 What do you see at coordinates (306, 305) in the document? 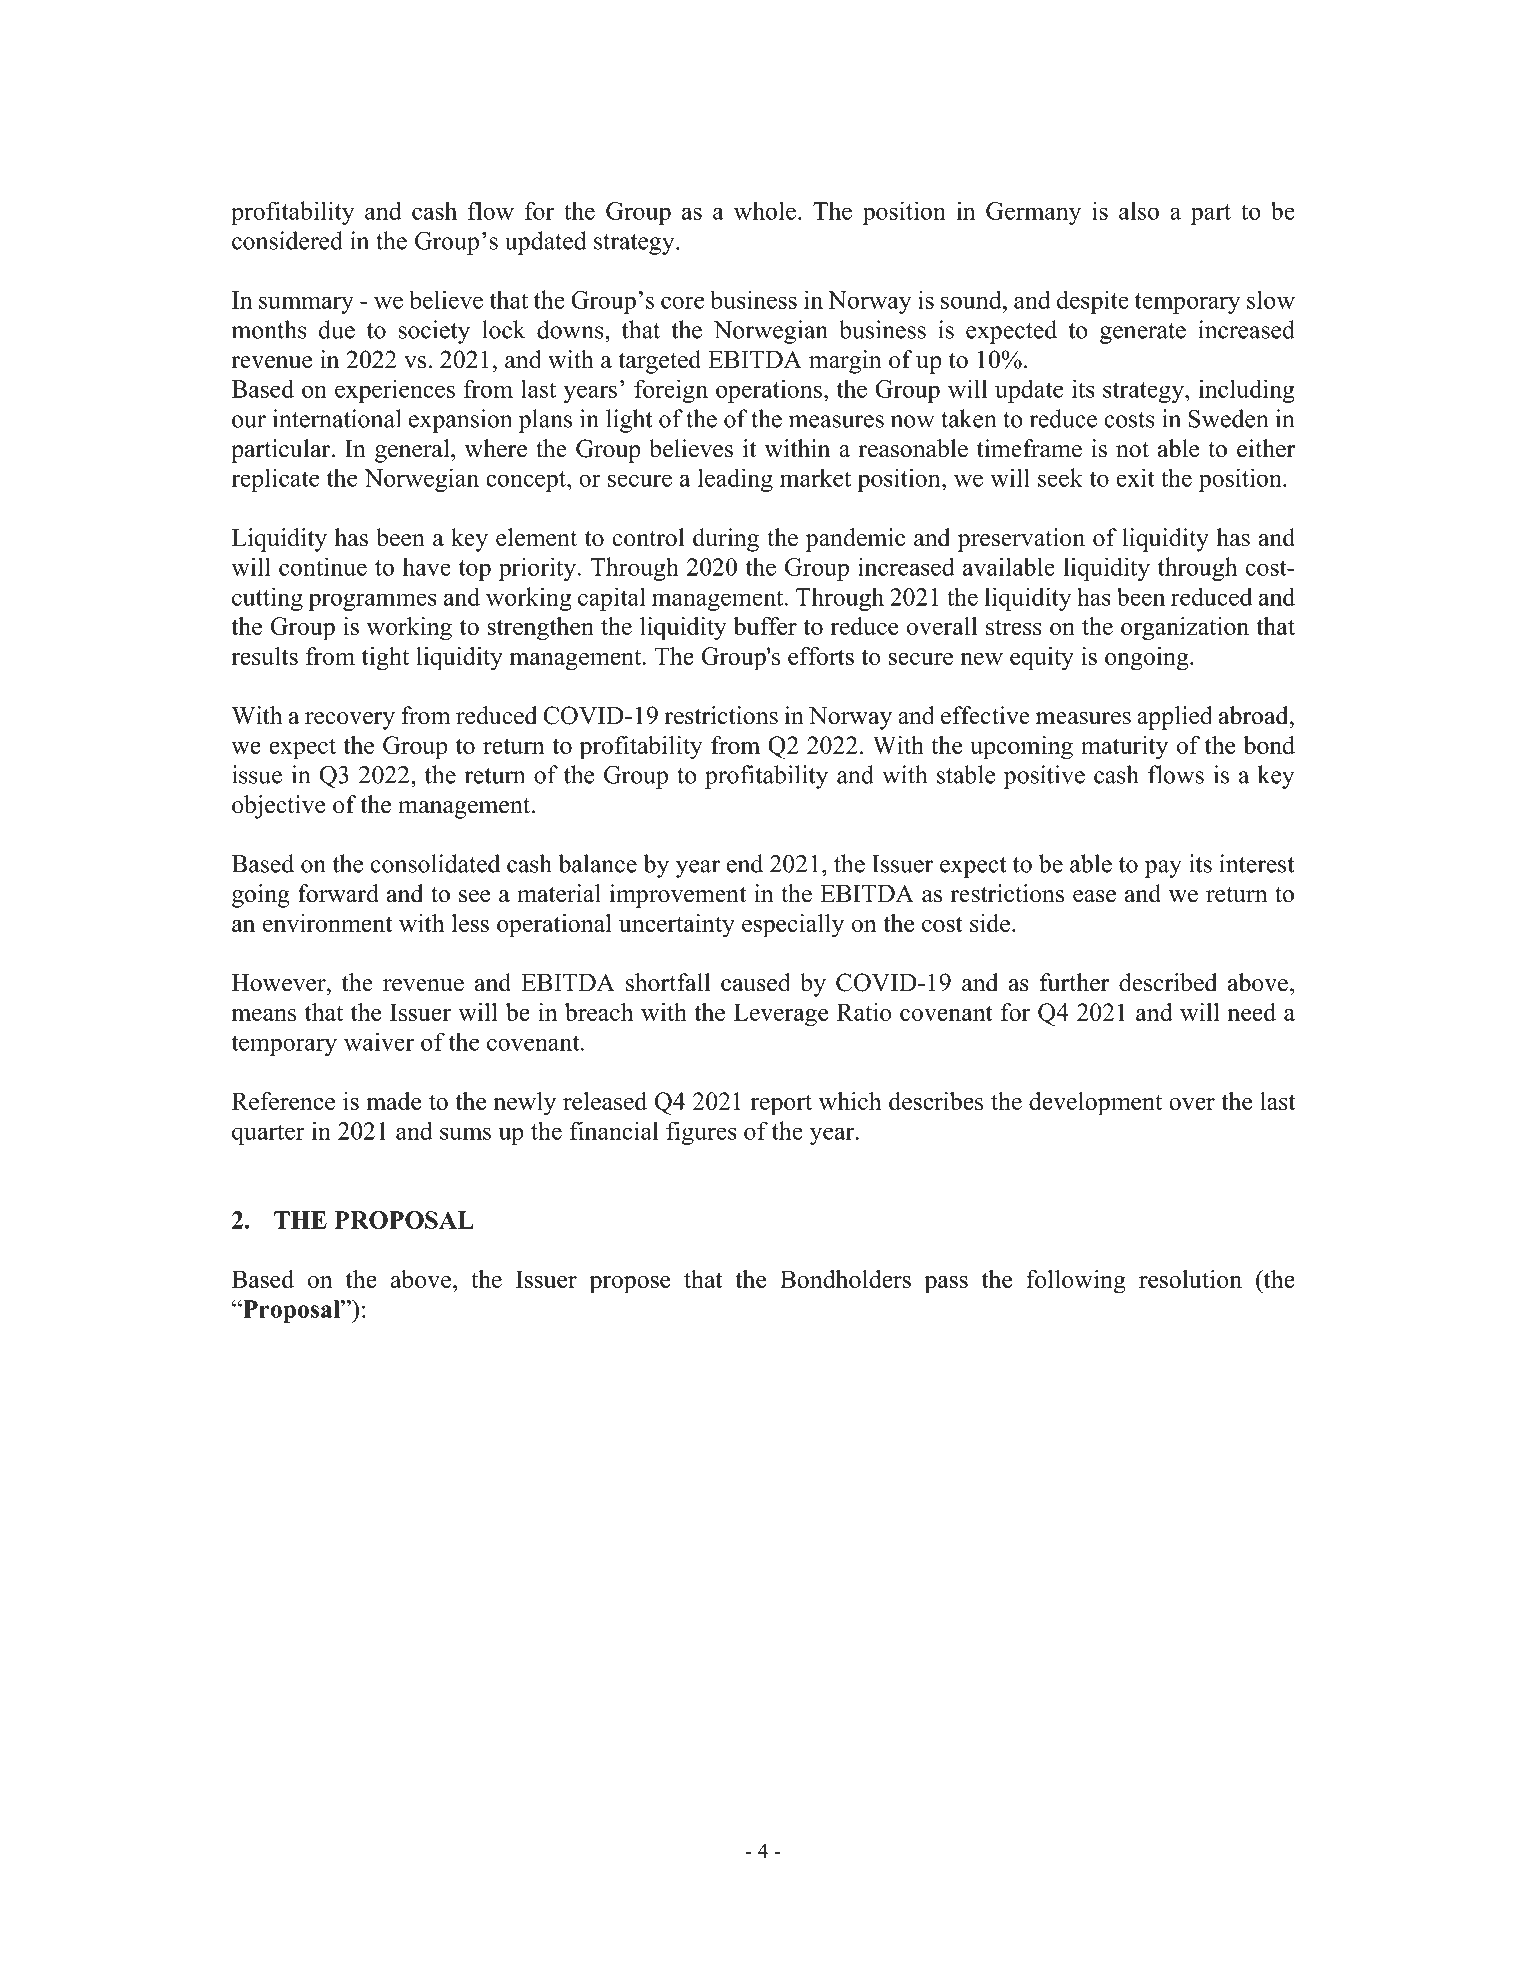
I see `summary` at bounding box center [306, 305].
